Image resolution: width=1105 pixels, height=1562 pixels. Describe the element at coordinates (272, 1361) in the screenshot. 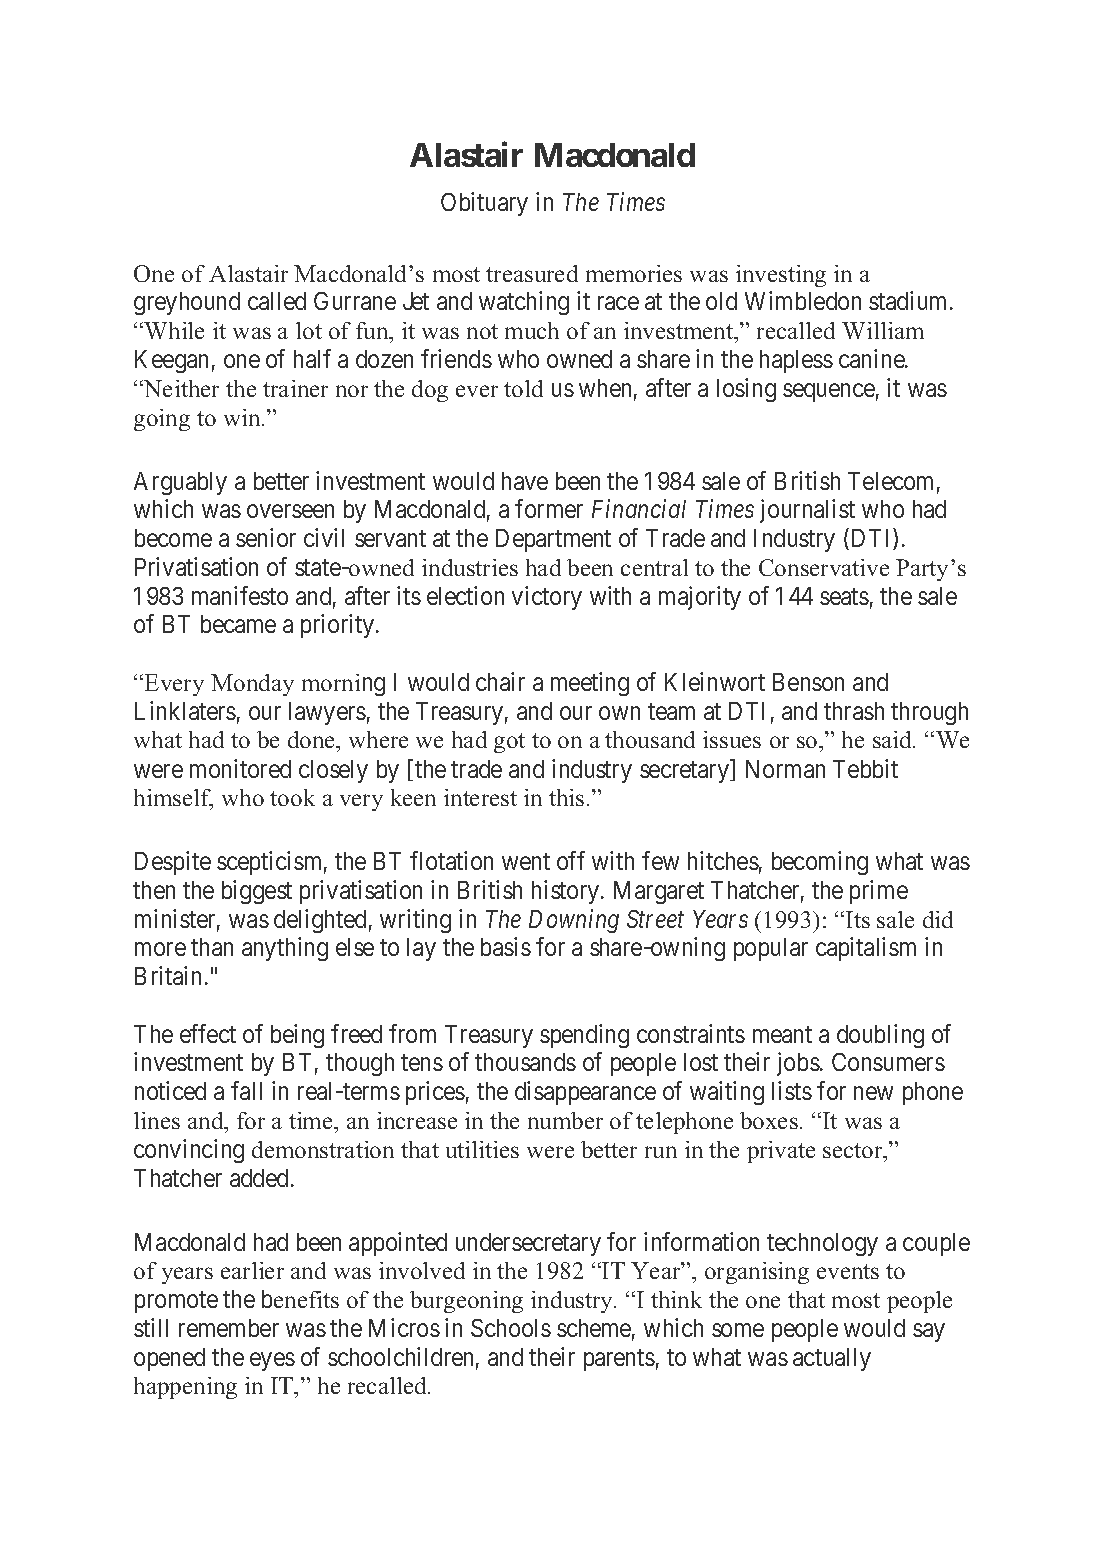

I see `eyes` at that location.
